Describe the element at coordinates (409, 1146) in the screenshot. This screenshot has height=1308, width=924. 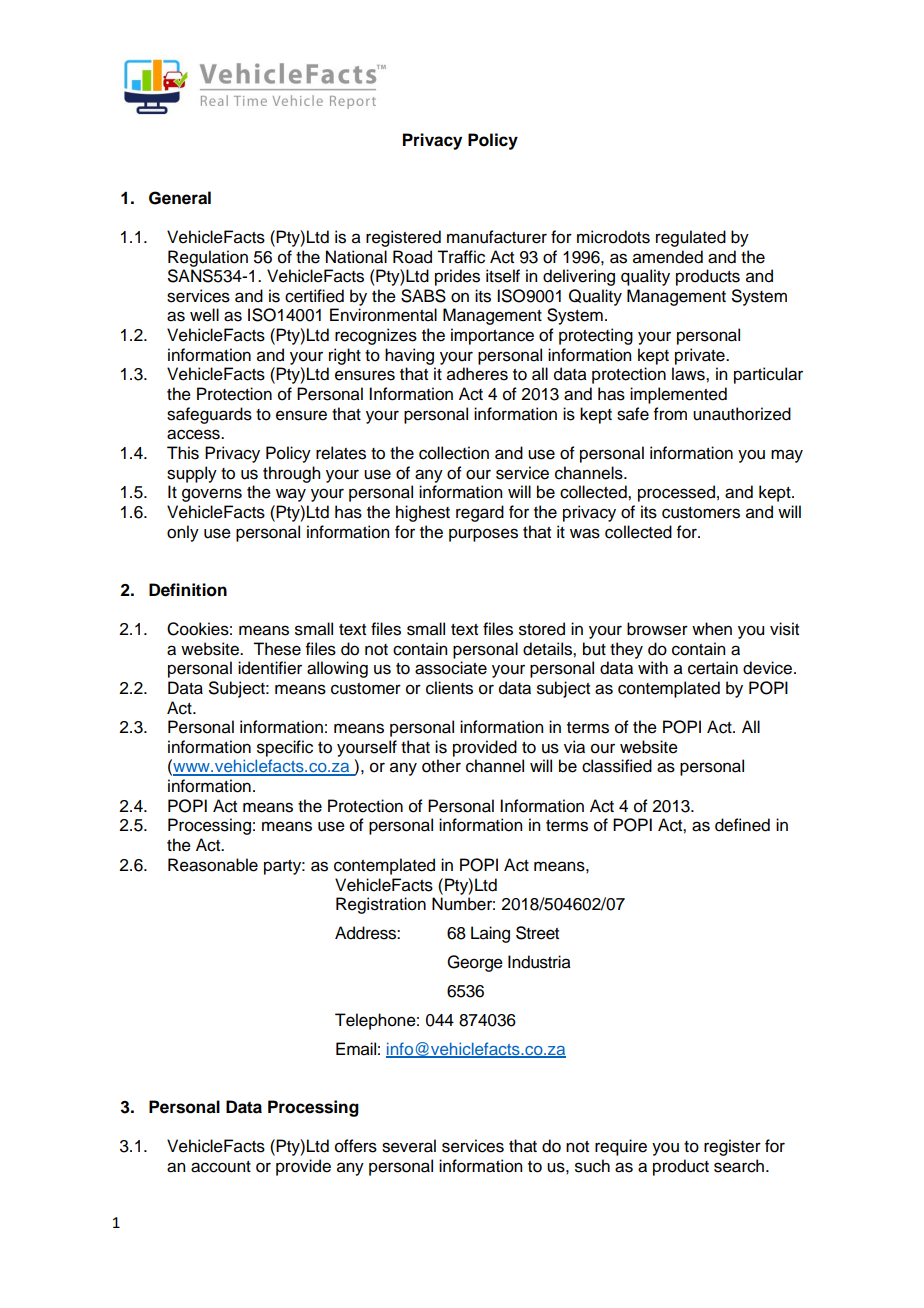
I see `several` at that location.
